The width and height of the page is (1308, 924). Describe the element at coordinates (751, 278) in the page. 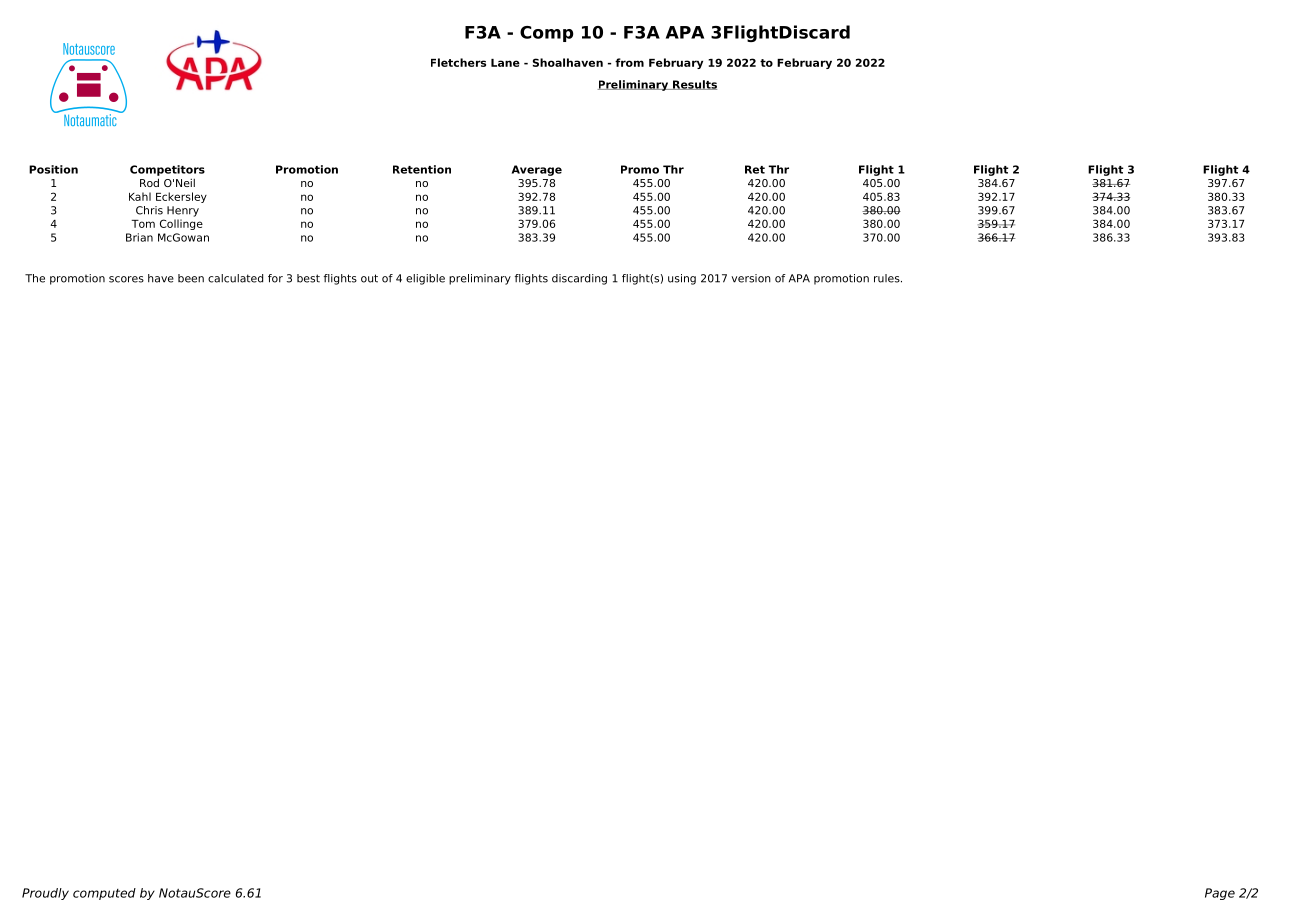

I see `version` at that location.
